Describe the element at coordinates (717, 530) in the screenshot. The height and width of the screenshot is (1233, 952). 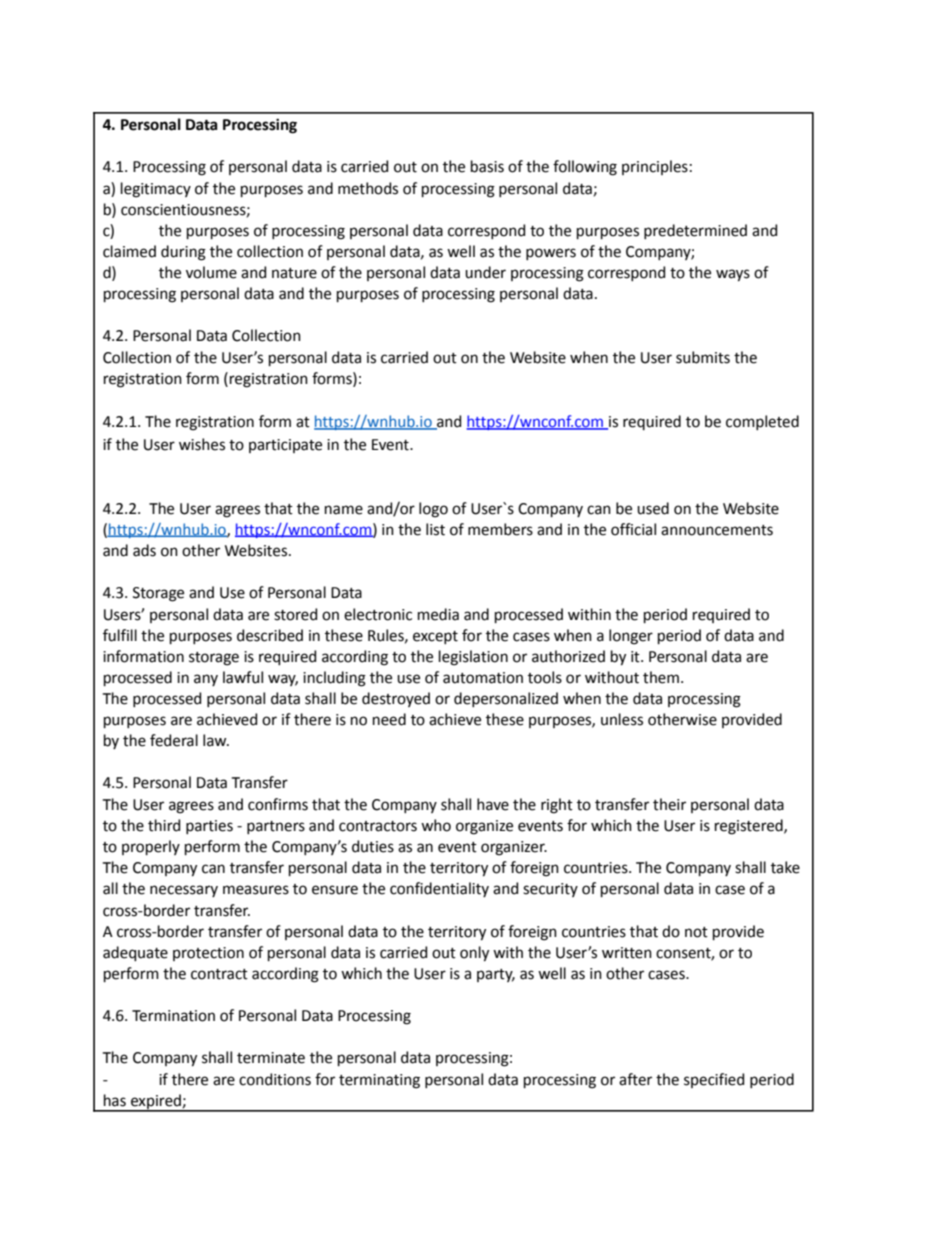
I see `announcements` at that location.
